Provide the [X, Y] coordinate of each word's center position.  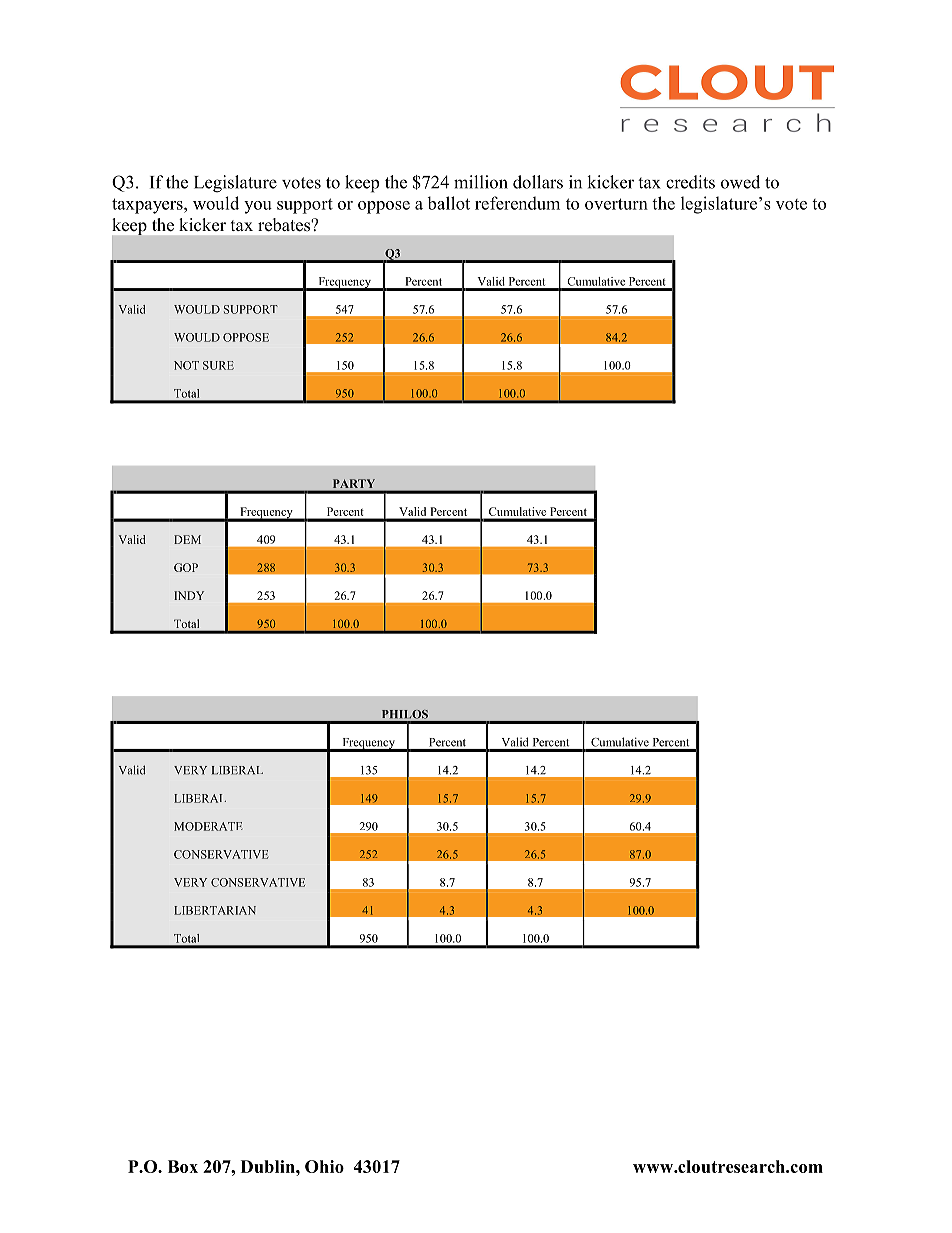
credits [690, 182]
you [258, 207]
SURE [218, 365]
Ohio [324, 1166]
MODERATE [208, 826]
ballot [448, 203]
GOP [186, 567]
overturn [616, 204]
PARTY [354, 483]
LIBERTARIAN [215, 910]
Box [183, 1166]
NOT [186, 365]
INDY [189, 595]
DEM [187, 539]
